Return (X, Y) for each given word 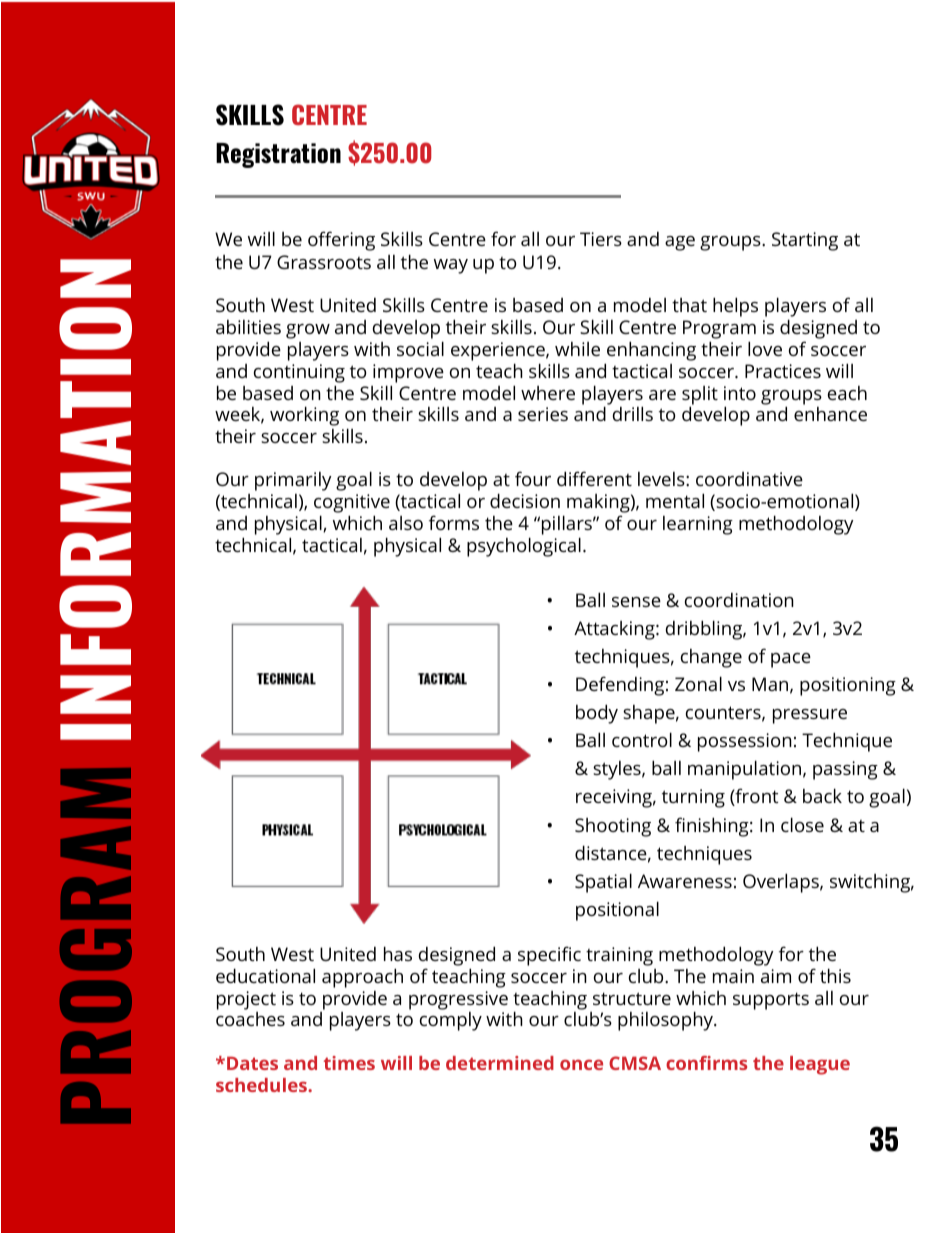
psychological (524, 547)
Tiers (601, 239)
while (577, 349)
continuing (299, 373)
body (597, 714)
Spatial (603, 883)
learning (698, 525)
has (398, 953)
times (349, 1063)
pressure (810, 716)
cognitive (352, 505)
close (802, 824)
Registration (278, 155)
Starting (805, 241)
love (765, 348)
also (406, 523)
